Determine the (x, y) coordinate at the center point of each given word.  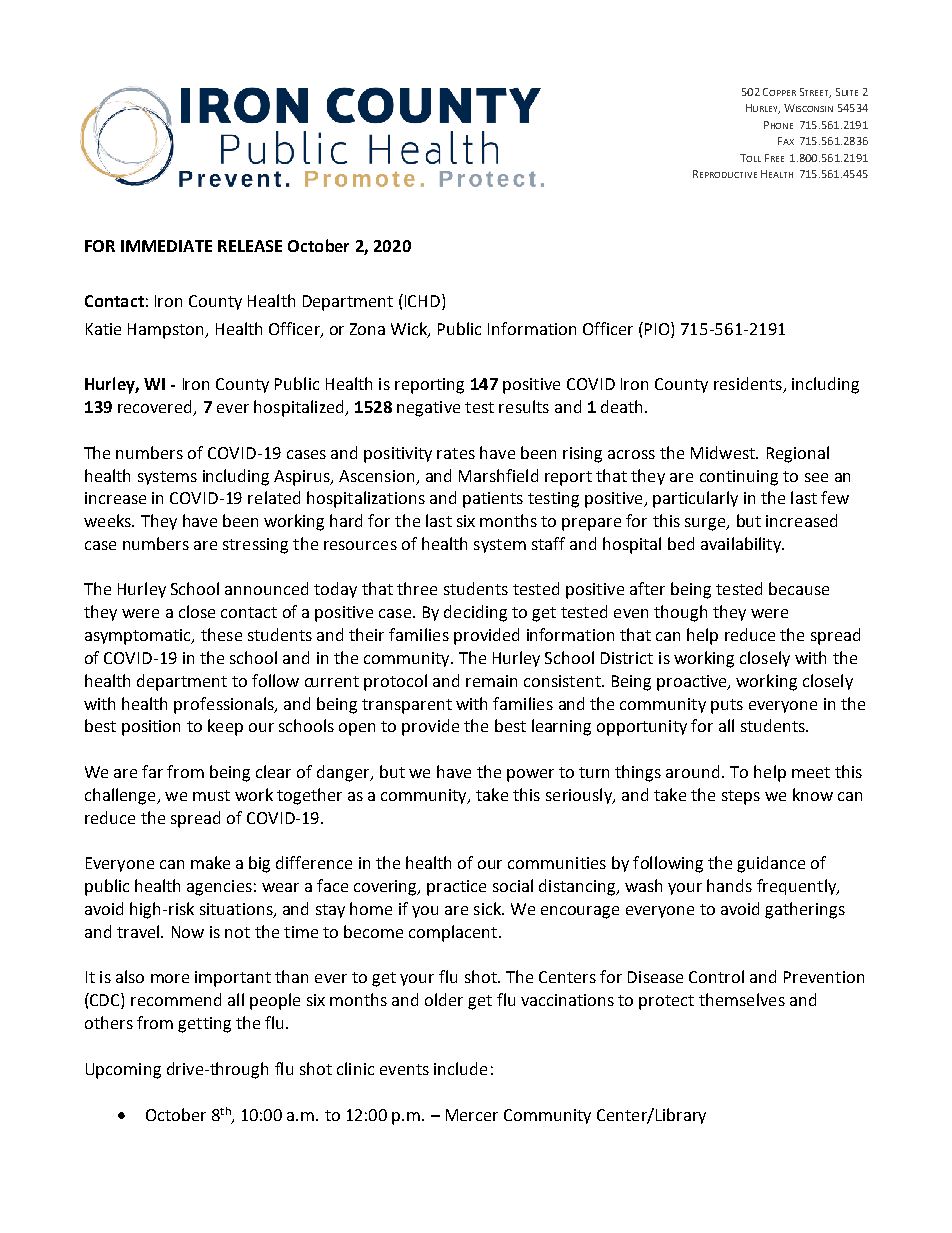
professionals (225, 705)
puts (727, 706)
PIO (658, 328)
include (460, 1068)
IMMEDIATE (166, 246)
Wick (410, 329)
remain (491, 681)
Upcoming (123, 1071)
